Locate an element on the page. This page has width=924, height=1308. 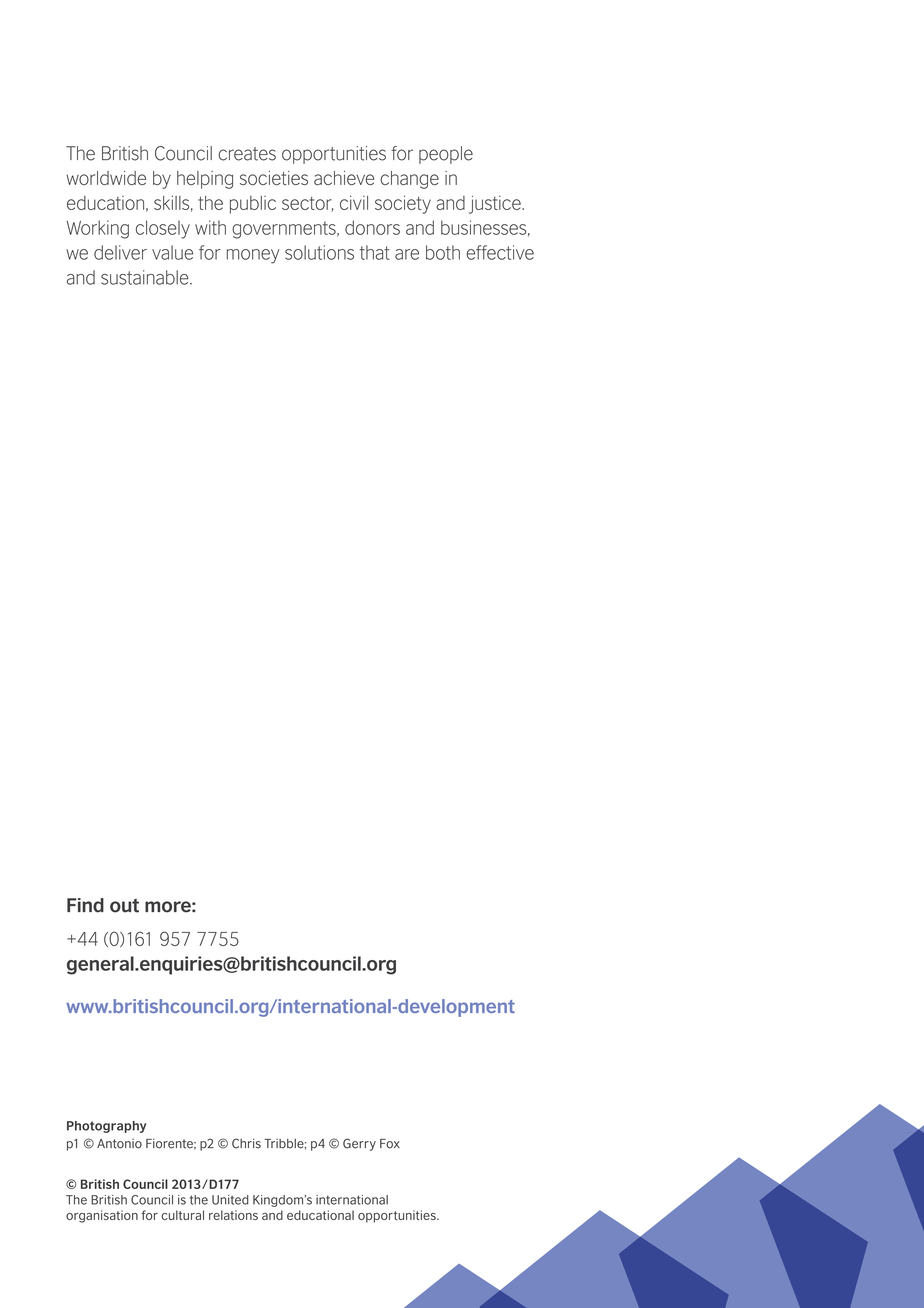
out is located at coordinates (124, 905).
